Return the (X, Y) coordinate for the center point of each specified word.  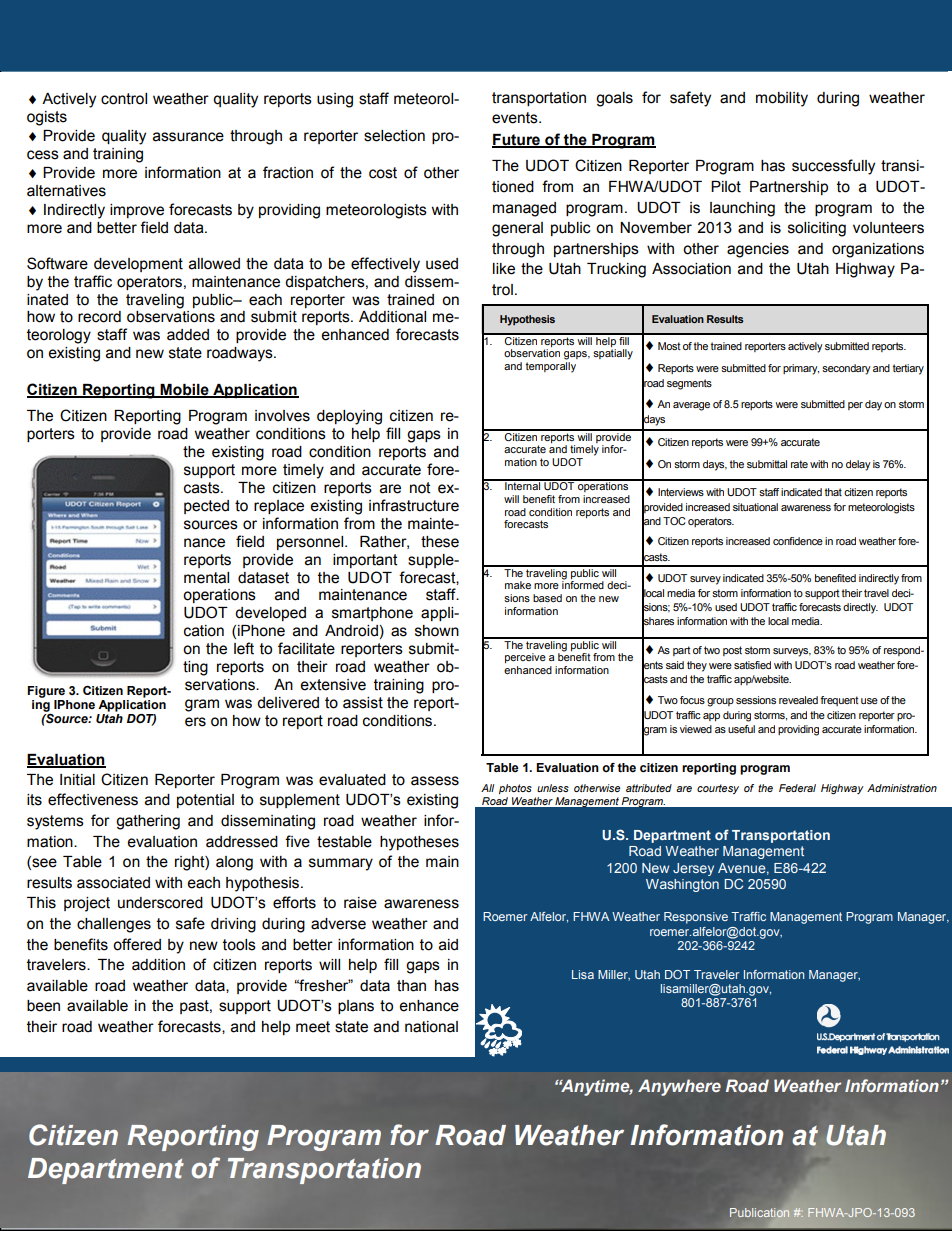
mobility (782, 99)
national (431, 1027)
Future (517, 140)
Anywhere (679, 1087)
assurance (188, 137)
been (43, 1006)
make (518, 585)
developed (270, 614)
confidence (798, 541)
